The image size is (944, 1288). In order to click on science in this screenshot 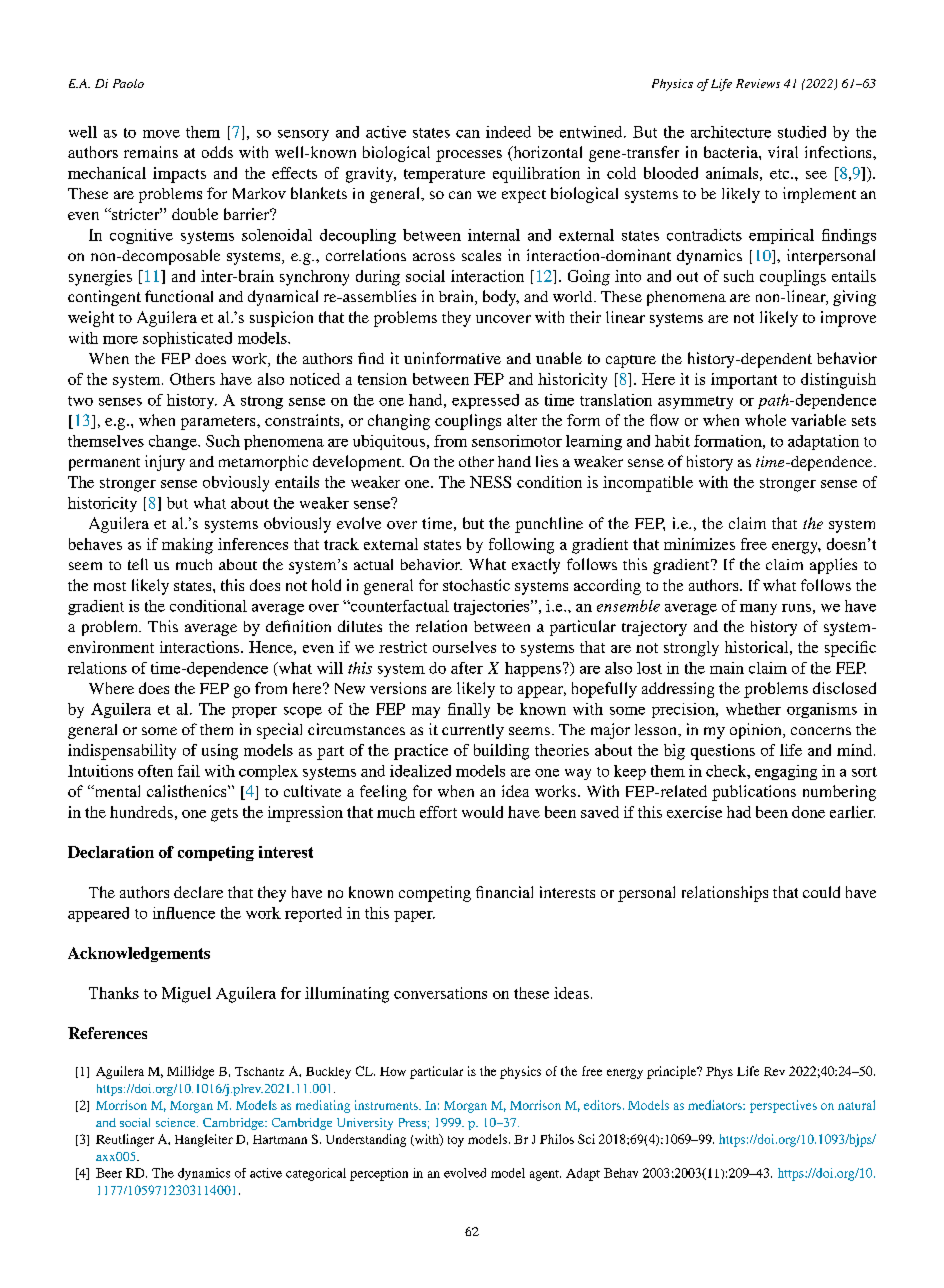, I will do `click(177, 1122)`.
